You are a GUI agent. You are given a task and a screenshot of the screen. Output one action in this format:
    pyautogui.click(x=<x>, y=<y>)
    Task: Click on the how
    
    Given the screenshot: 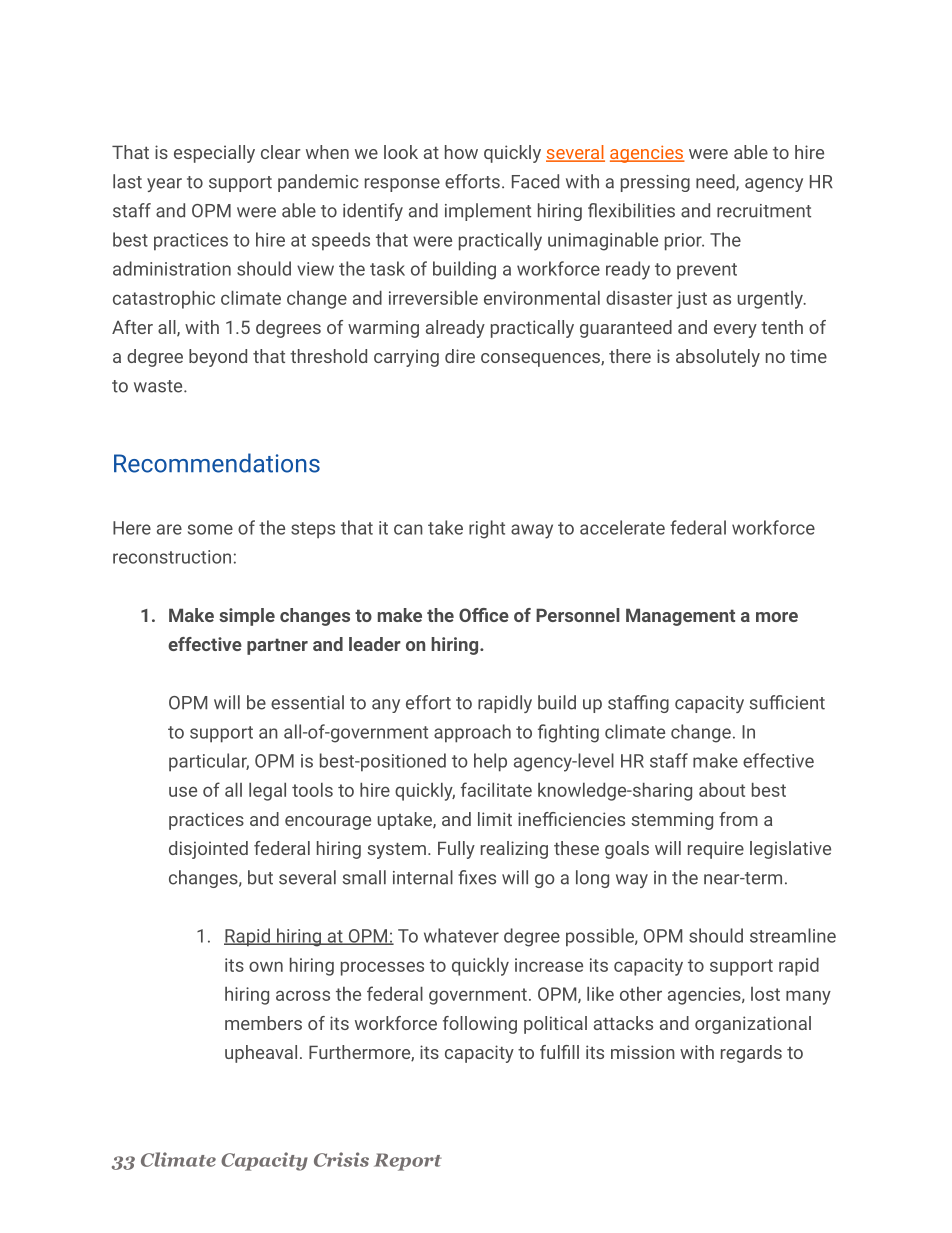 What is the action you would take?
    pyautogui.click(x=461, y=152)
